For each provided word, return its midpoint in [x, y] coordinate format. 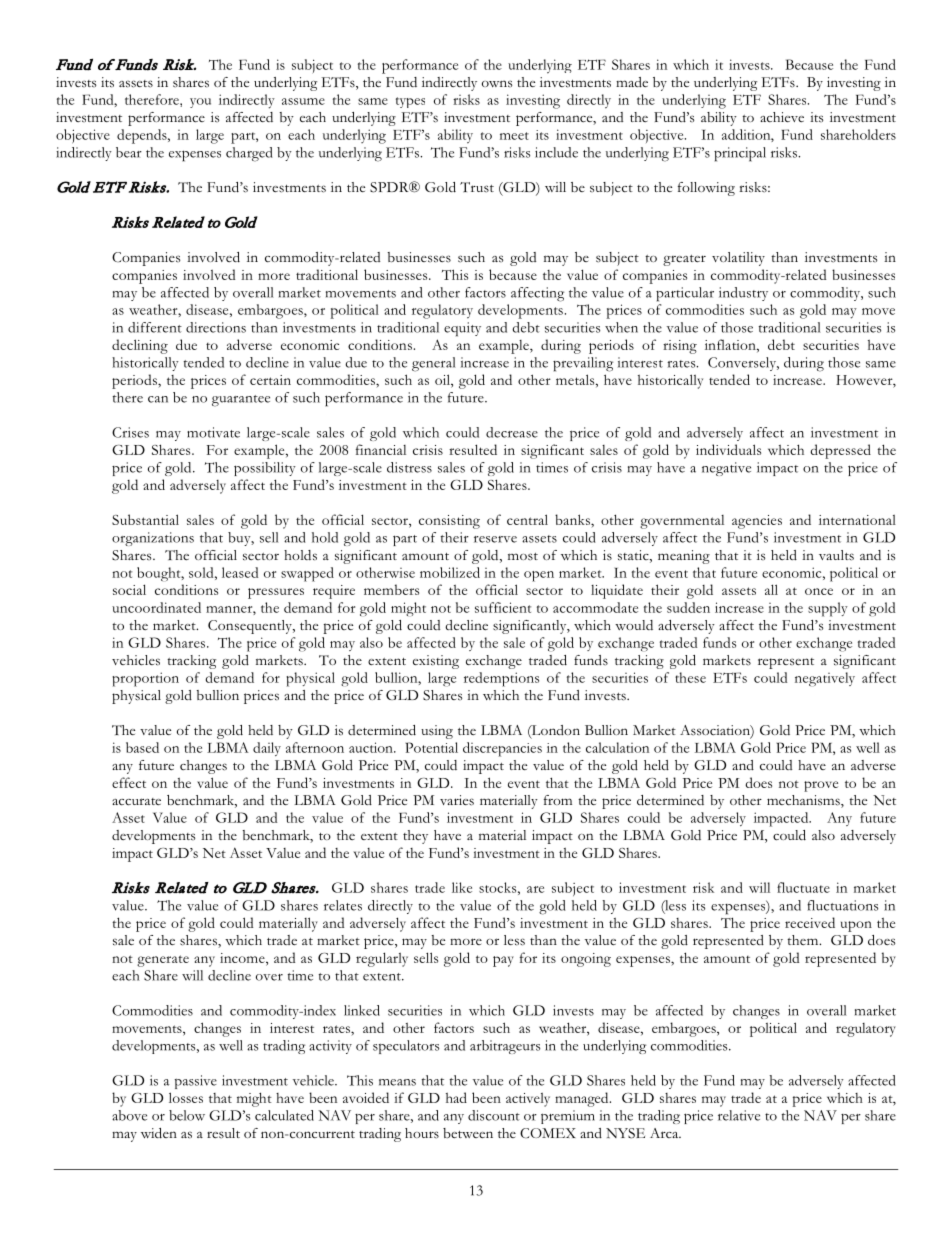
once [819, 591]
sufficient [503, 607]
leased [240, 572]
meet [514, 136]
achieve [782, 117]
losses [186, 1097]
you [200, 103]
